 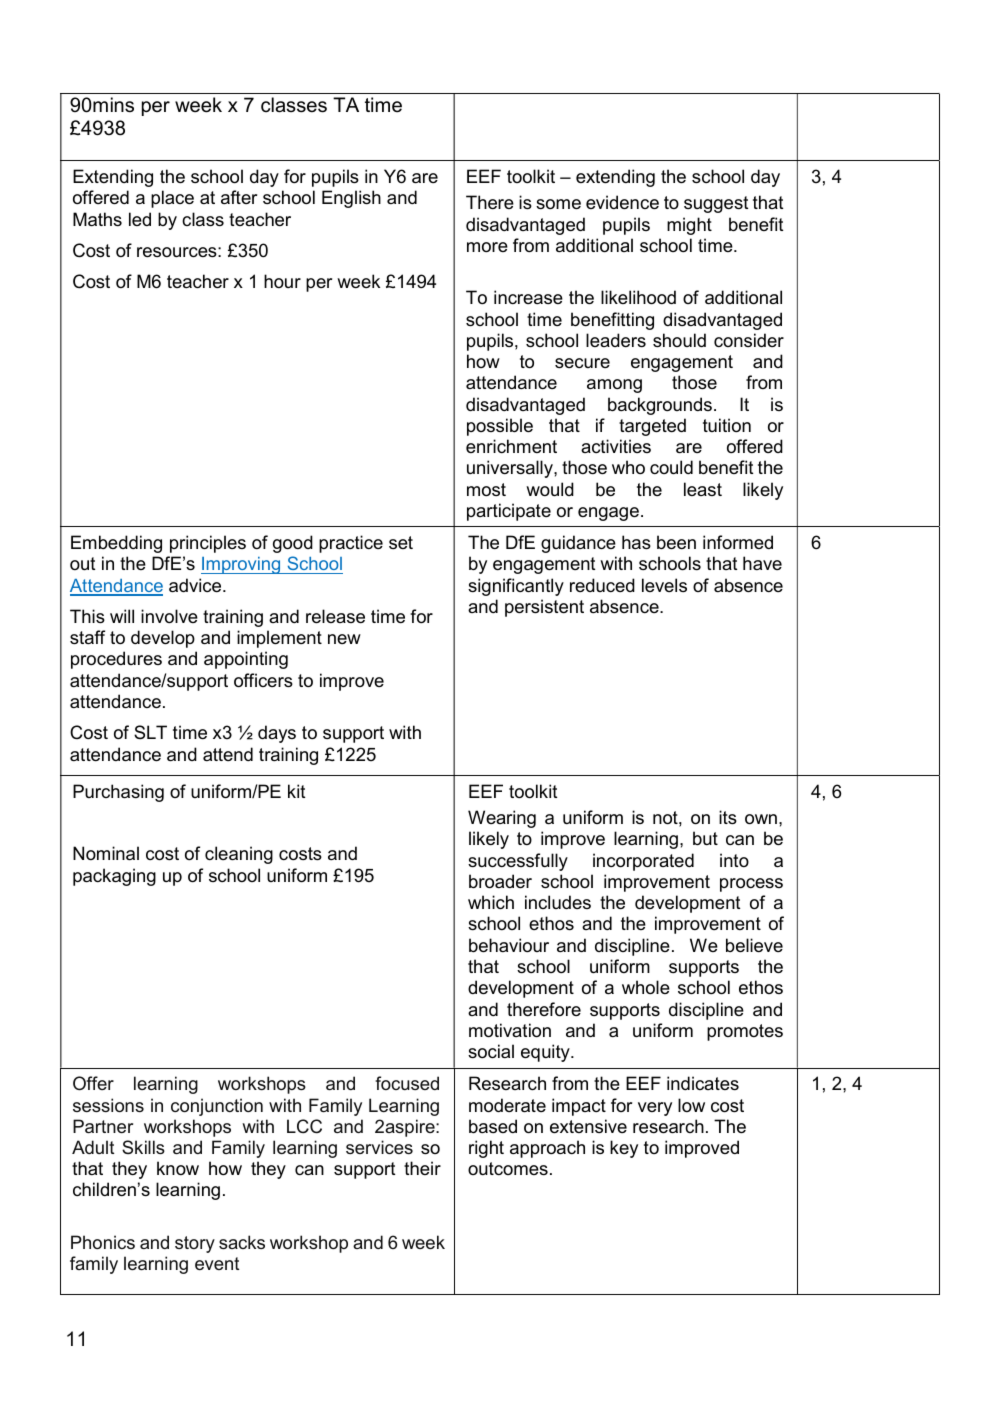 I want to click on Wearing, so click(x=502, y=819).
